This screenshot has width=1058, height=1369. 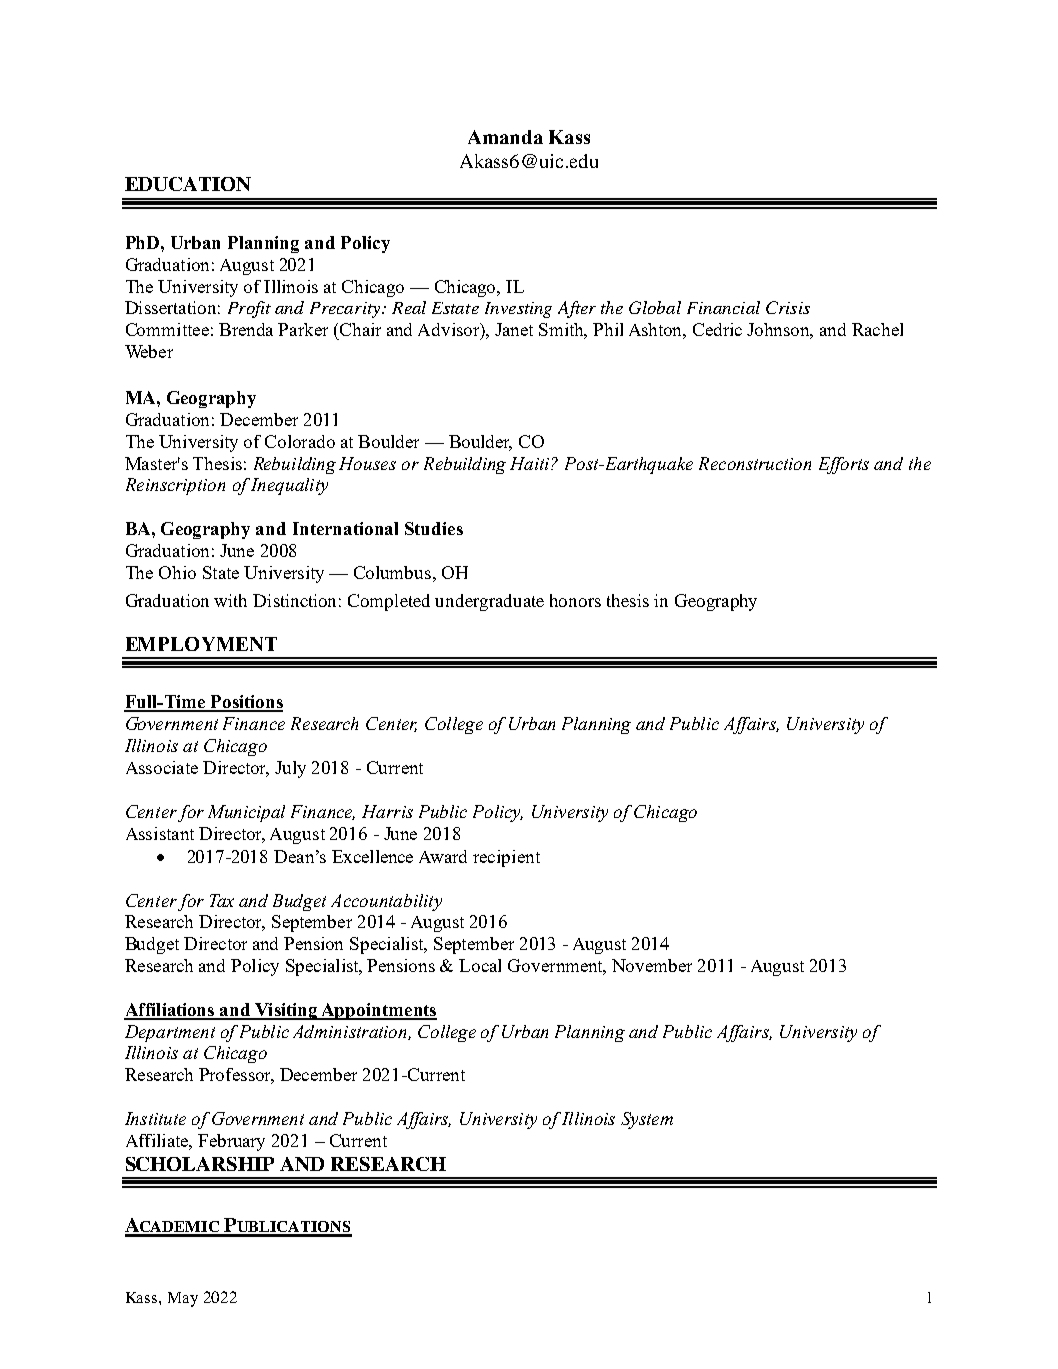 What do you see at coordinates (755, 463) in the screenshot?
I see `Reconstruction` at bounding box center [755, 463].
